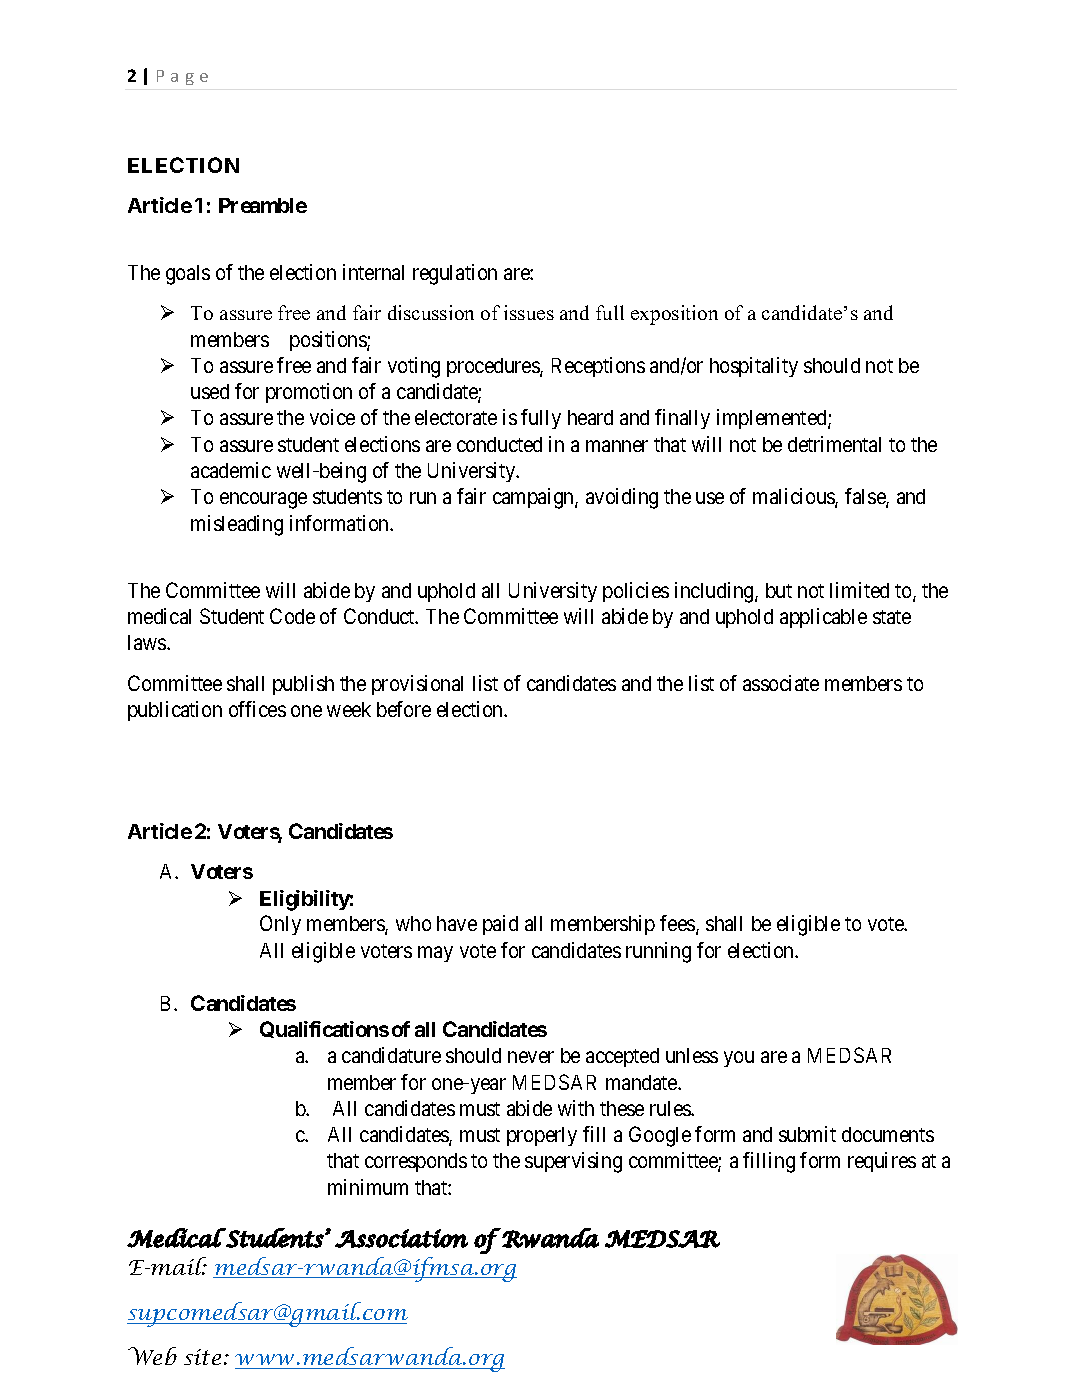 The height and width of the screenshot is (1400, 1082). Describe the element at coordinates (754, 367) in the screenshot. I see `hospitality` at that location.
